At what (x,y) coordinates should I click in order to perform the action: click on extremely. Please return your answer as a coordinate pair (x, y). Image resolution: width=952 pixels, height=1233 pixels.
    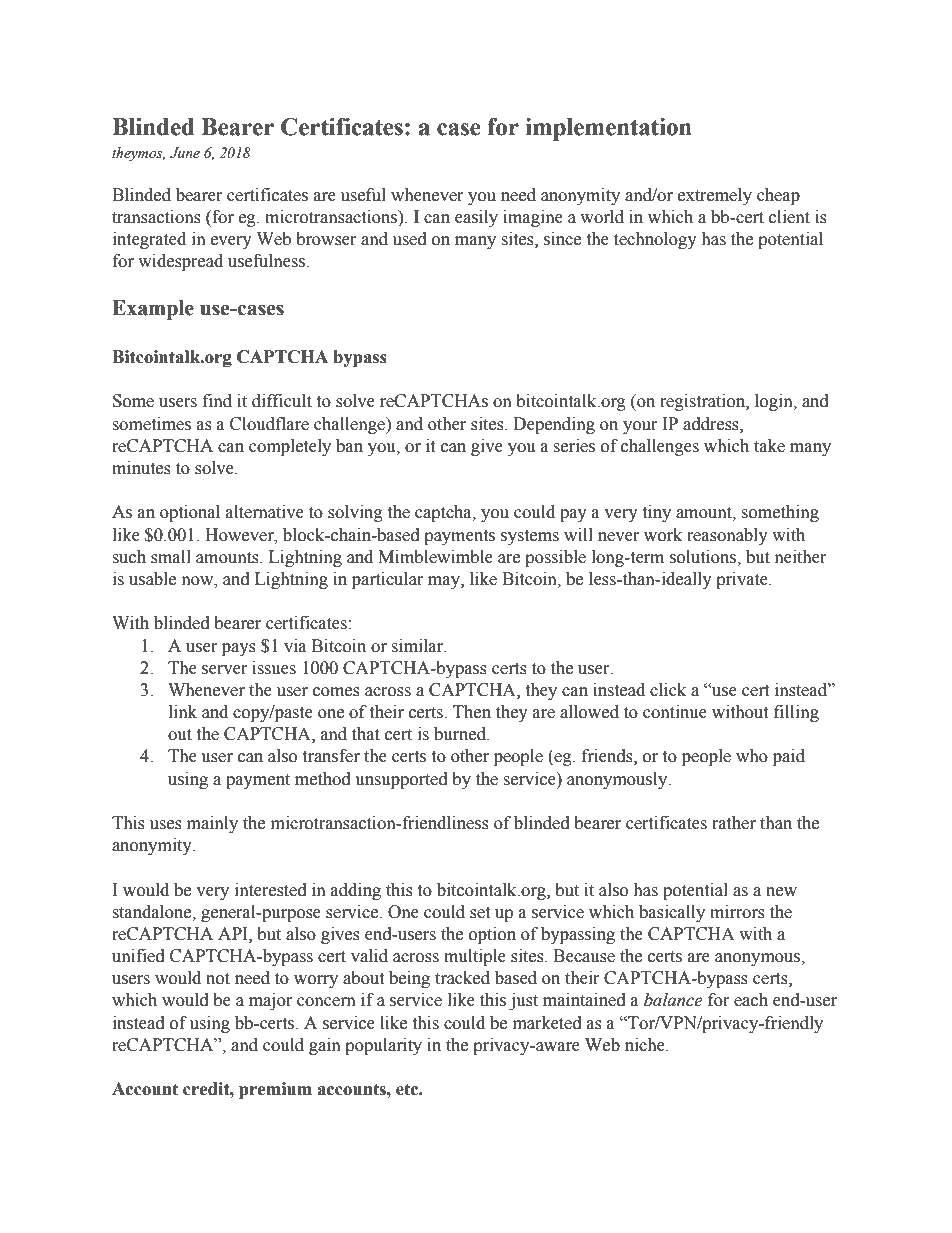
    Looking at the image, I should click on (715, 196).
